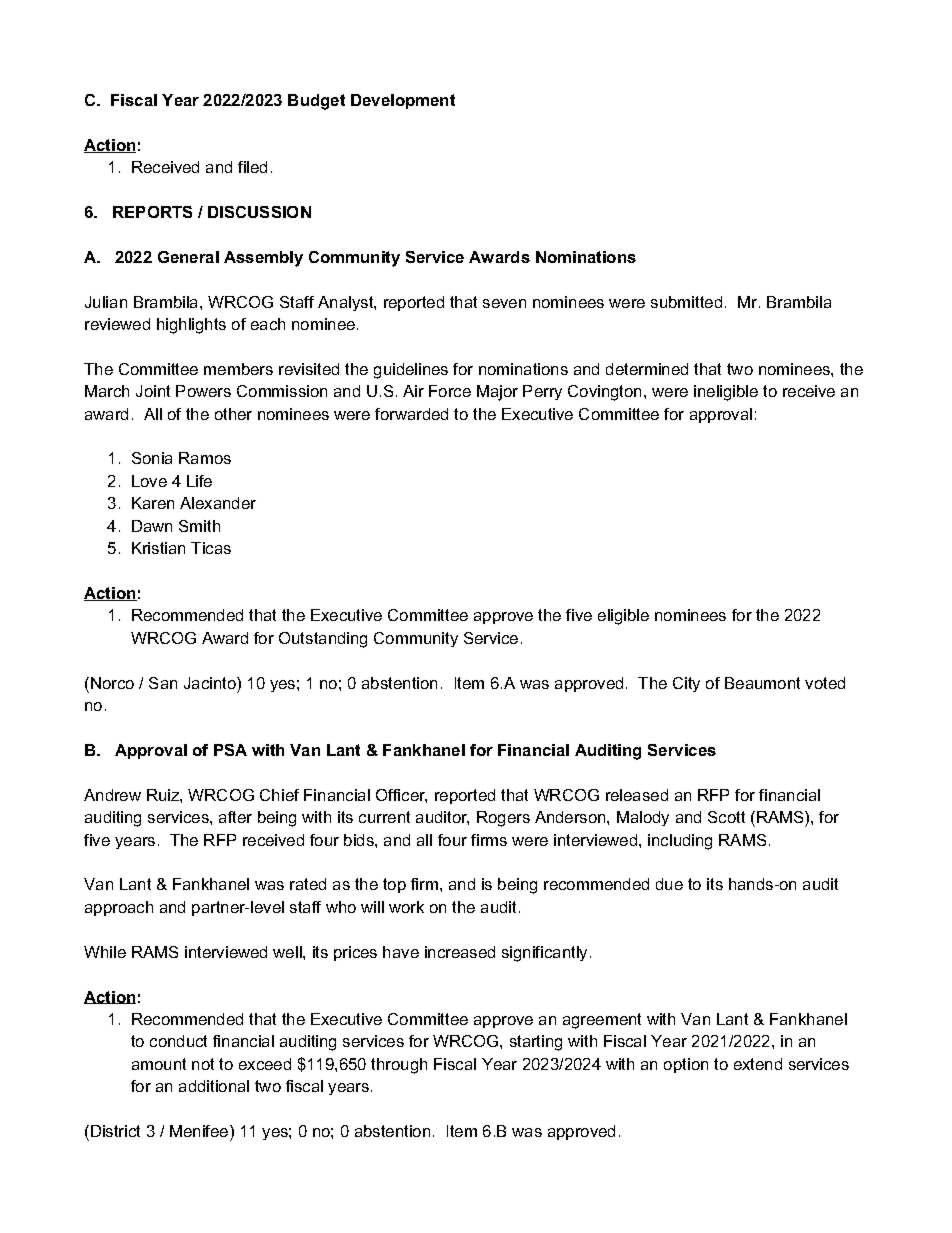  I want to click on extend, so click(758, 1064).
